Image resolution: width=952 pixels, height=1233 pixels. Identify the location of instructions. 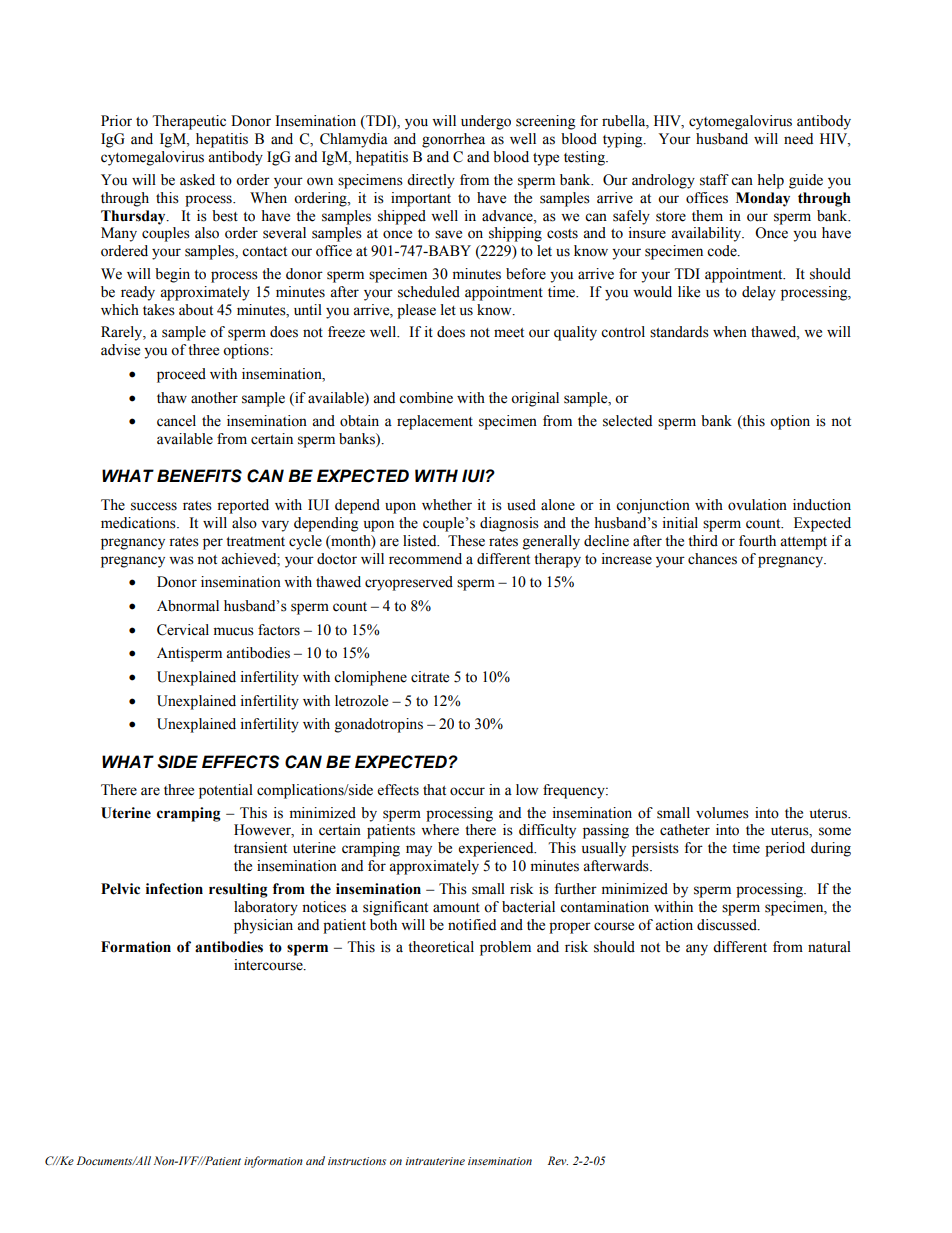
(357, 1161).
